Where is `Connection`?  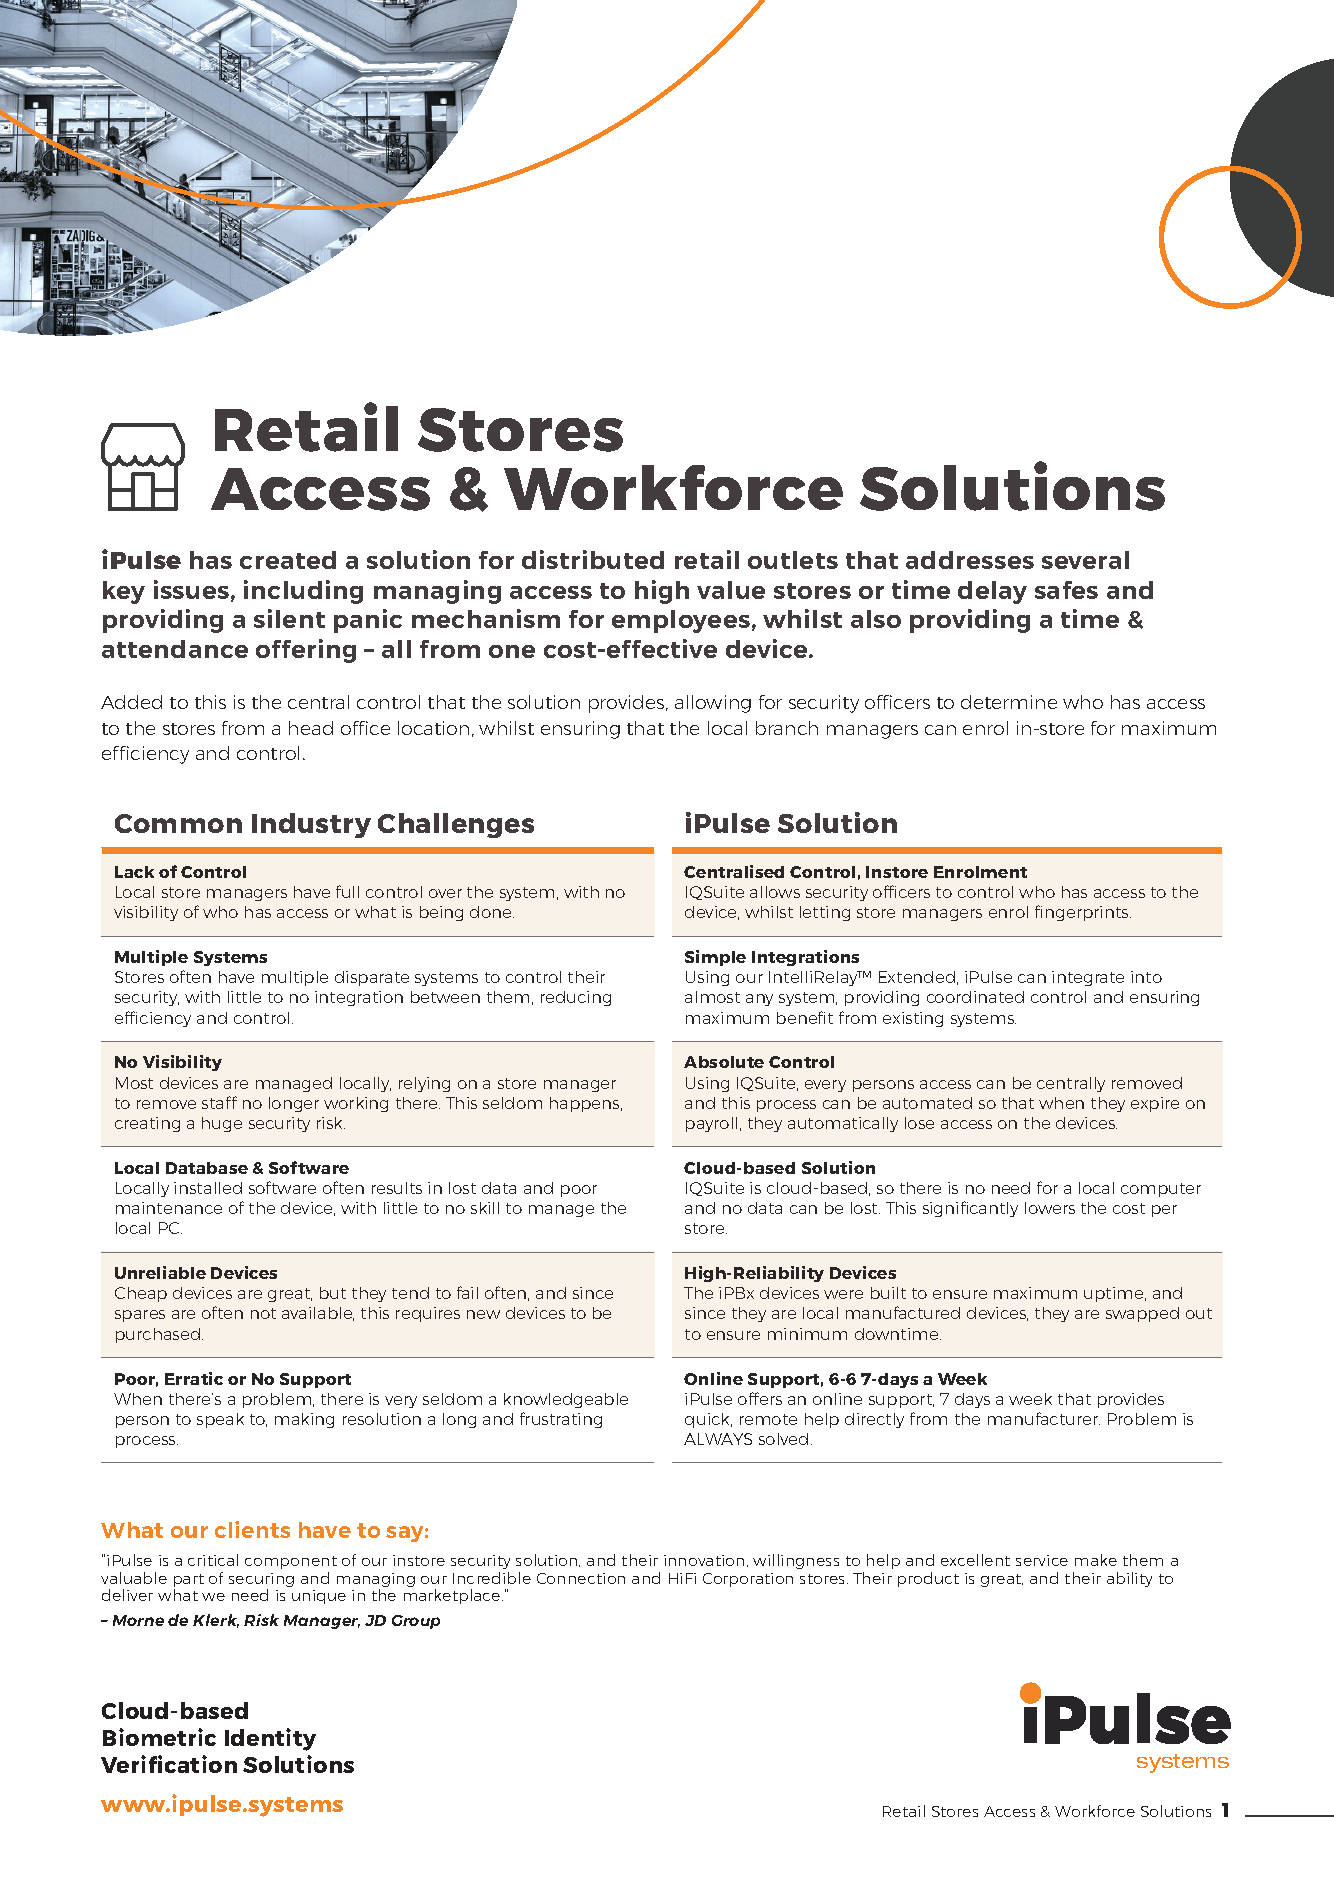 Connection is located at coordinates (581, 1578).
